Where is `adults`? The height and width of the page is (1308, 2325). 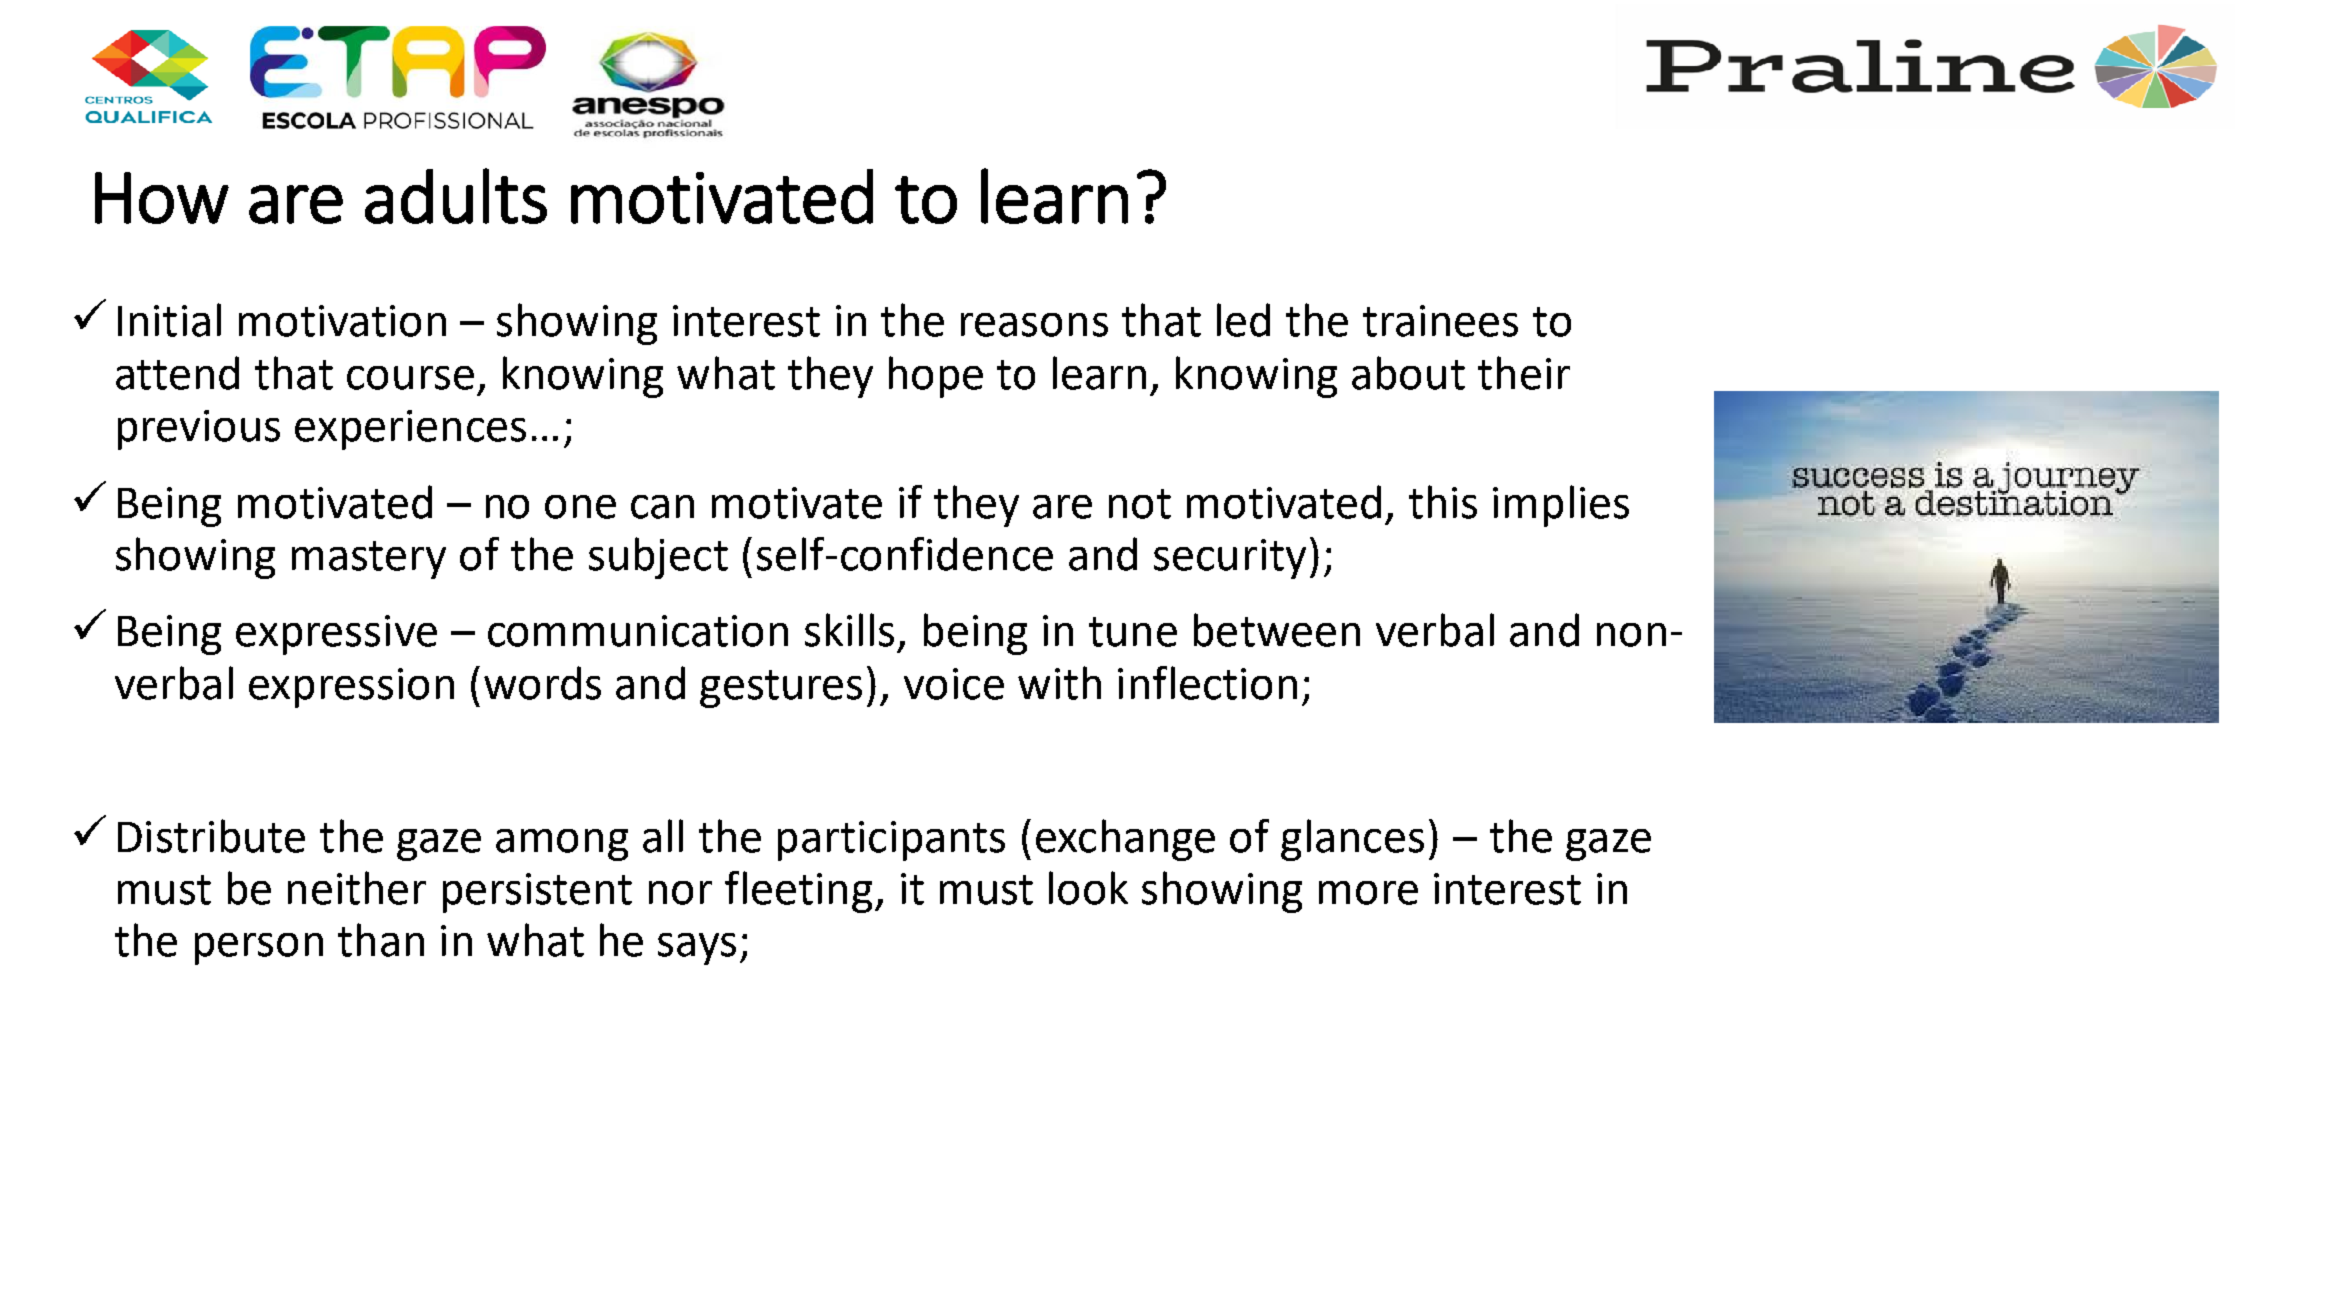 adults is located at coordinates (456, 196).
